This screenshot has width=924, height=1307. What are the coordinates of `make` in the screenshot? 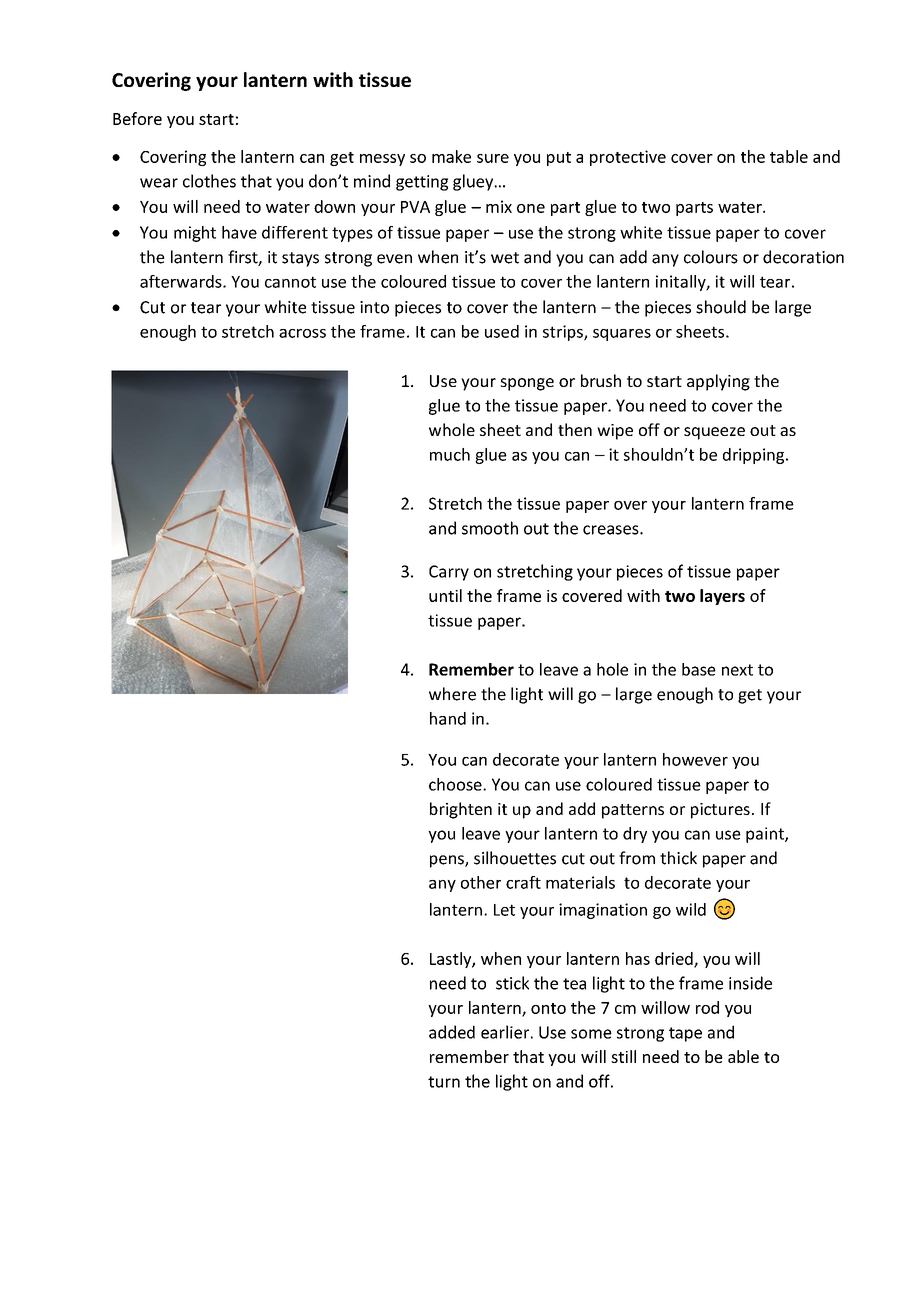 It's located at (451, 156).
